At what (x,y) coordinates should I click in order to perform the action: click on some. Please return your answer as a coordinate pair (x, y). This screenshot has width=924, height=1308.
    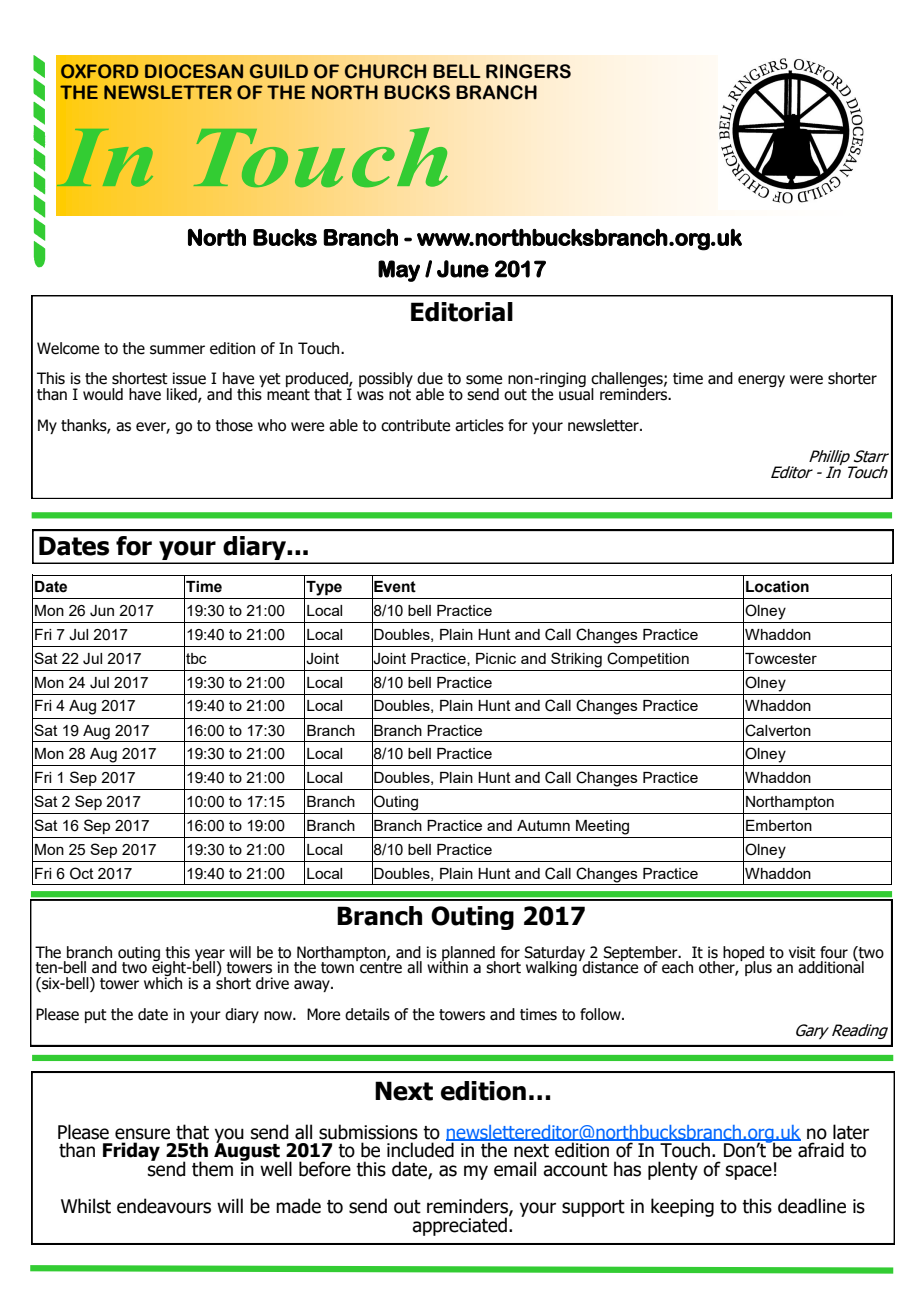
    Looking at the image, I should click on (484, 380).
